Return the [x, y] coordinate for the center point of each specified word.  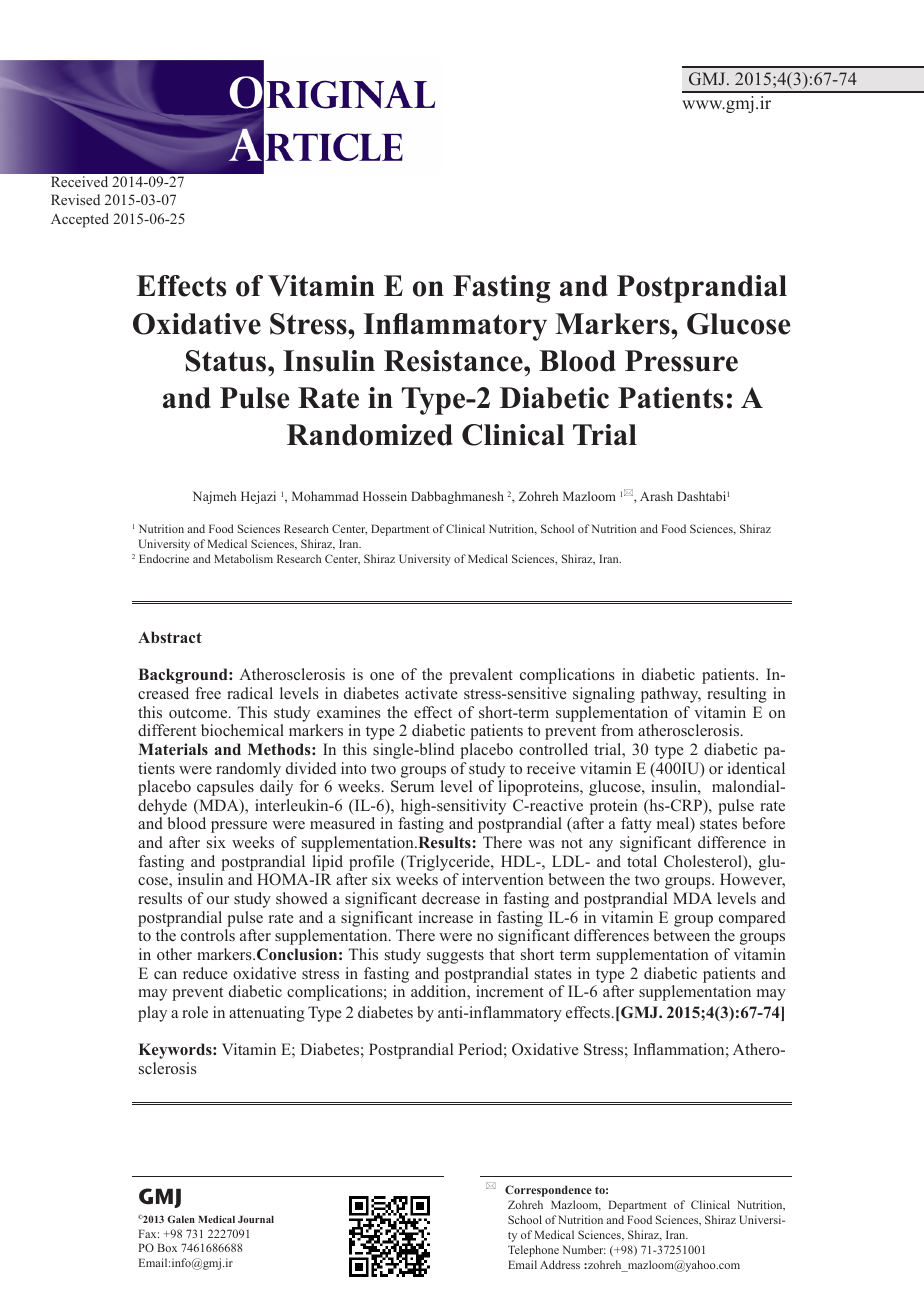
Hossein [385, 496]
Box [167, 1247]
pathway [671, 695]
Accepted [80, 220]
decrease [451, 898]
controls [208, 935]
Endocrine [164, 558]
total [642, 861]
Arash [656, 496]
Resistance [454, 361]
